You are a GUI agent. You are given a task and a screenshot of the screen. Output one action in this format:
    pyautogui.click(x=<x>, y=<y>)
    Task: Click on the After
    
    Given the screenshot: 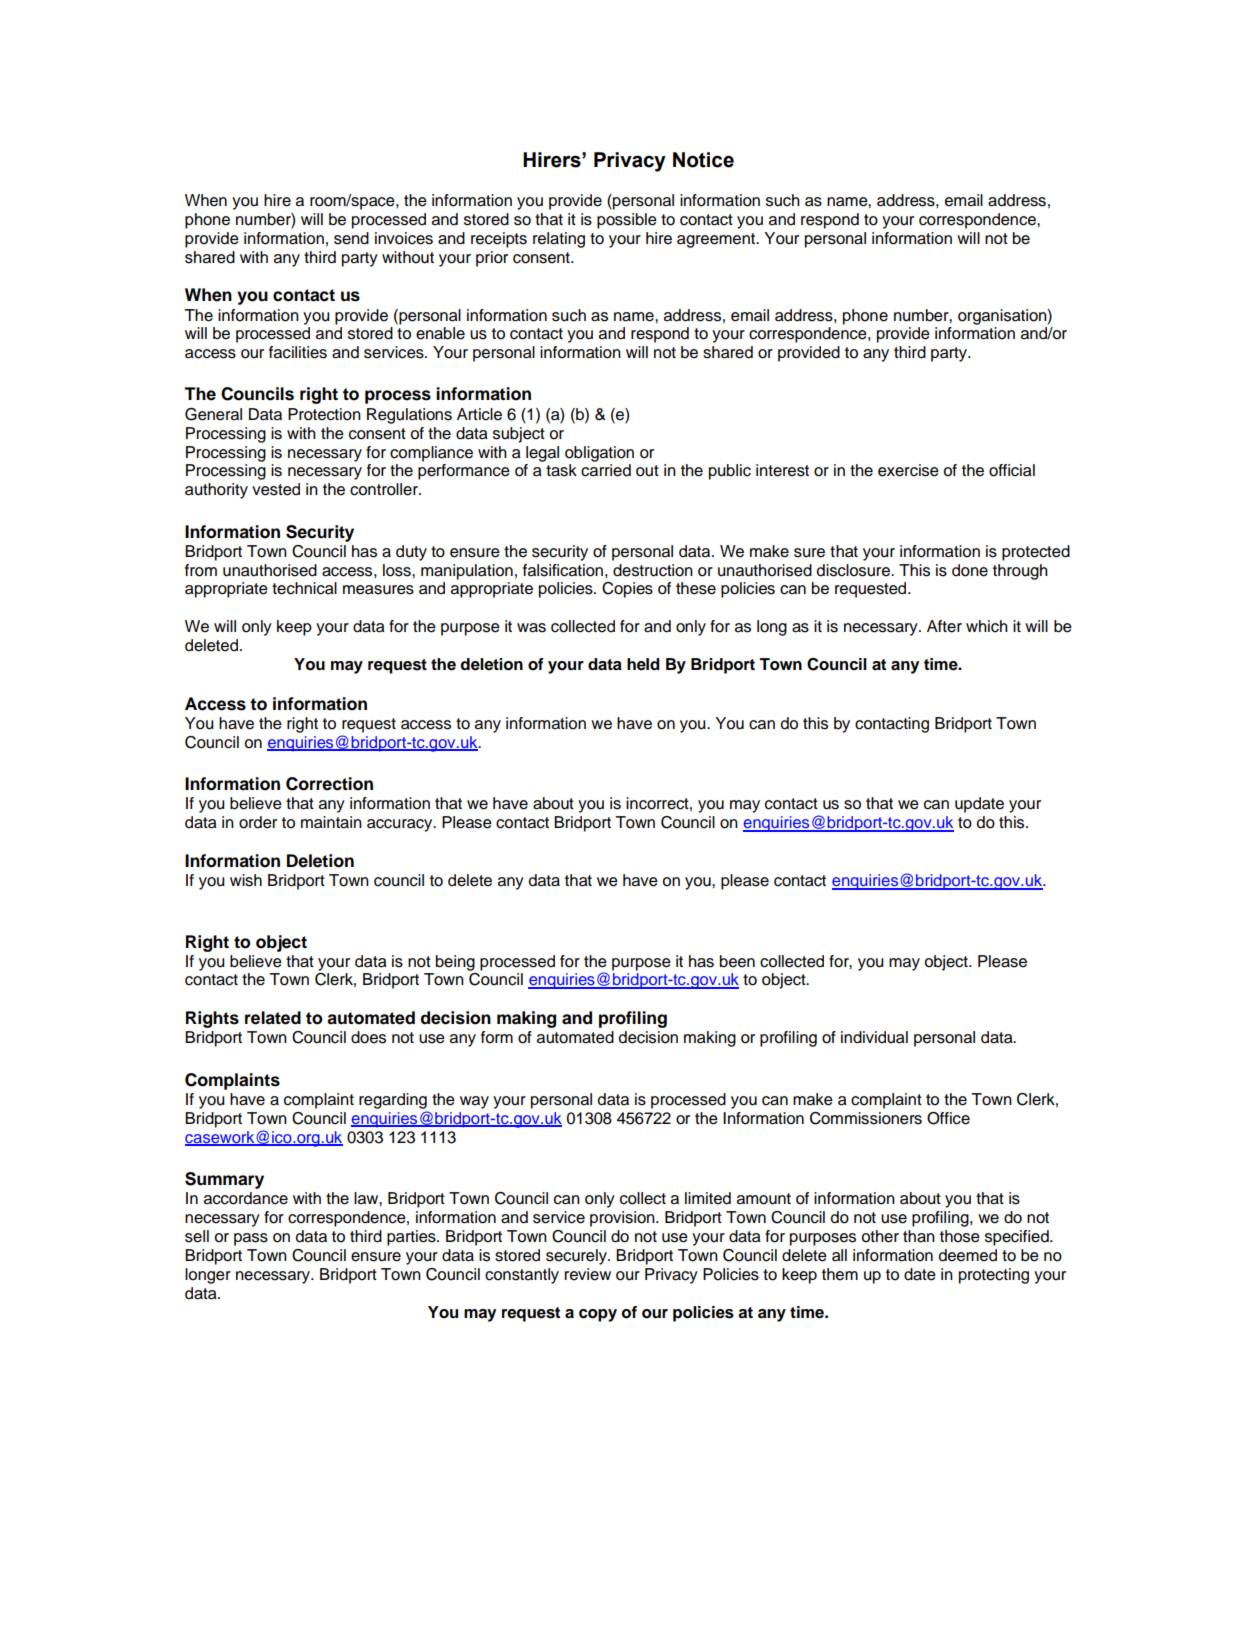 What is the action you would take?
    pyautogui.click(x=944, y=626)
